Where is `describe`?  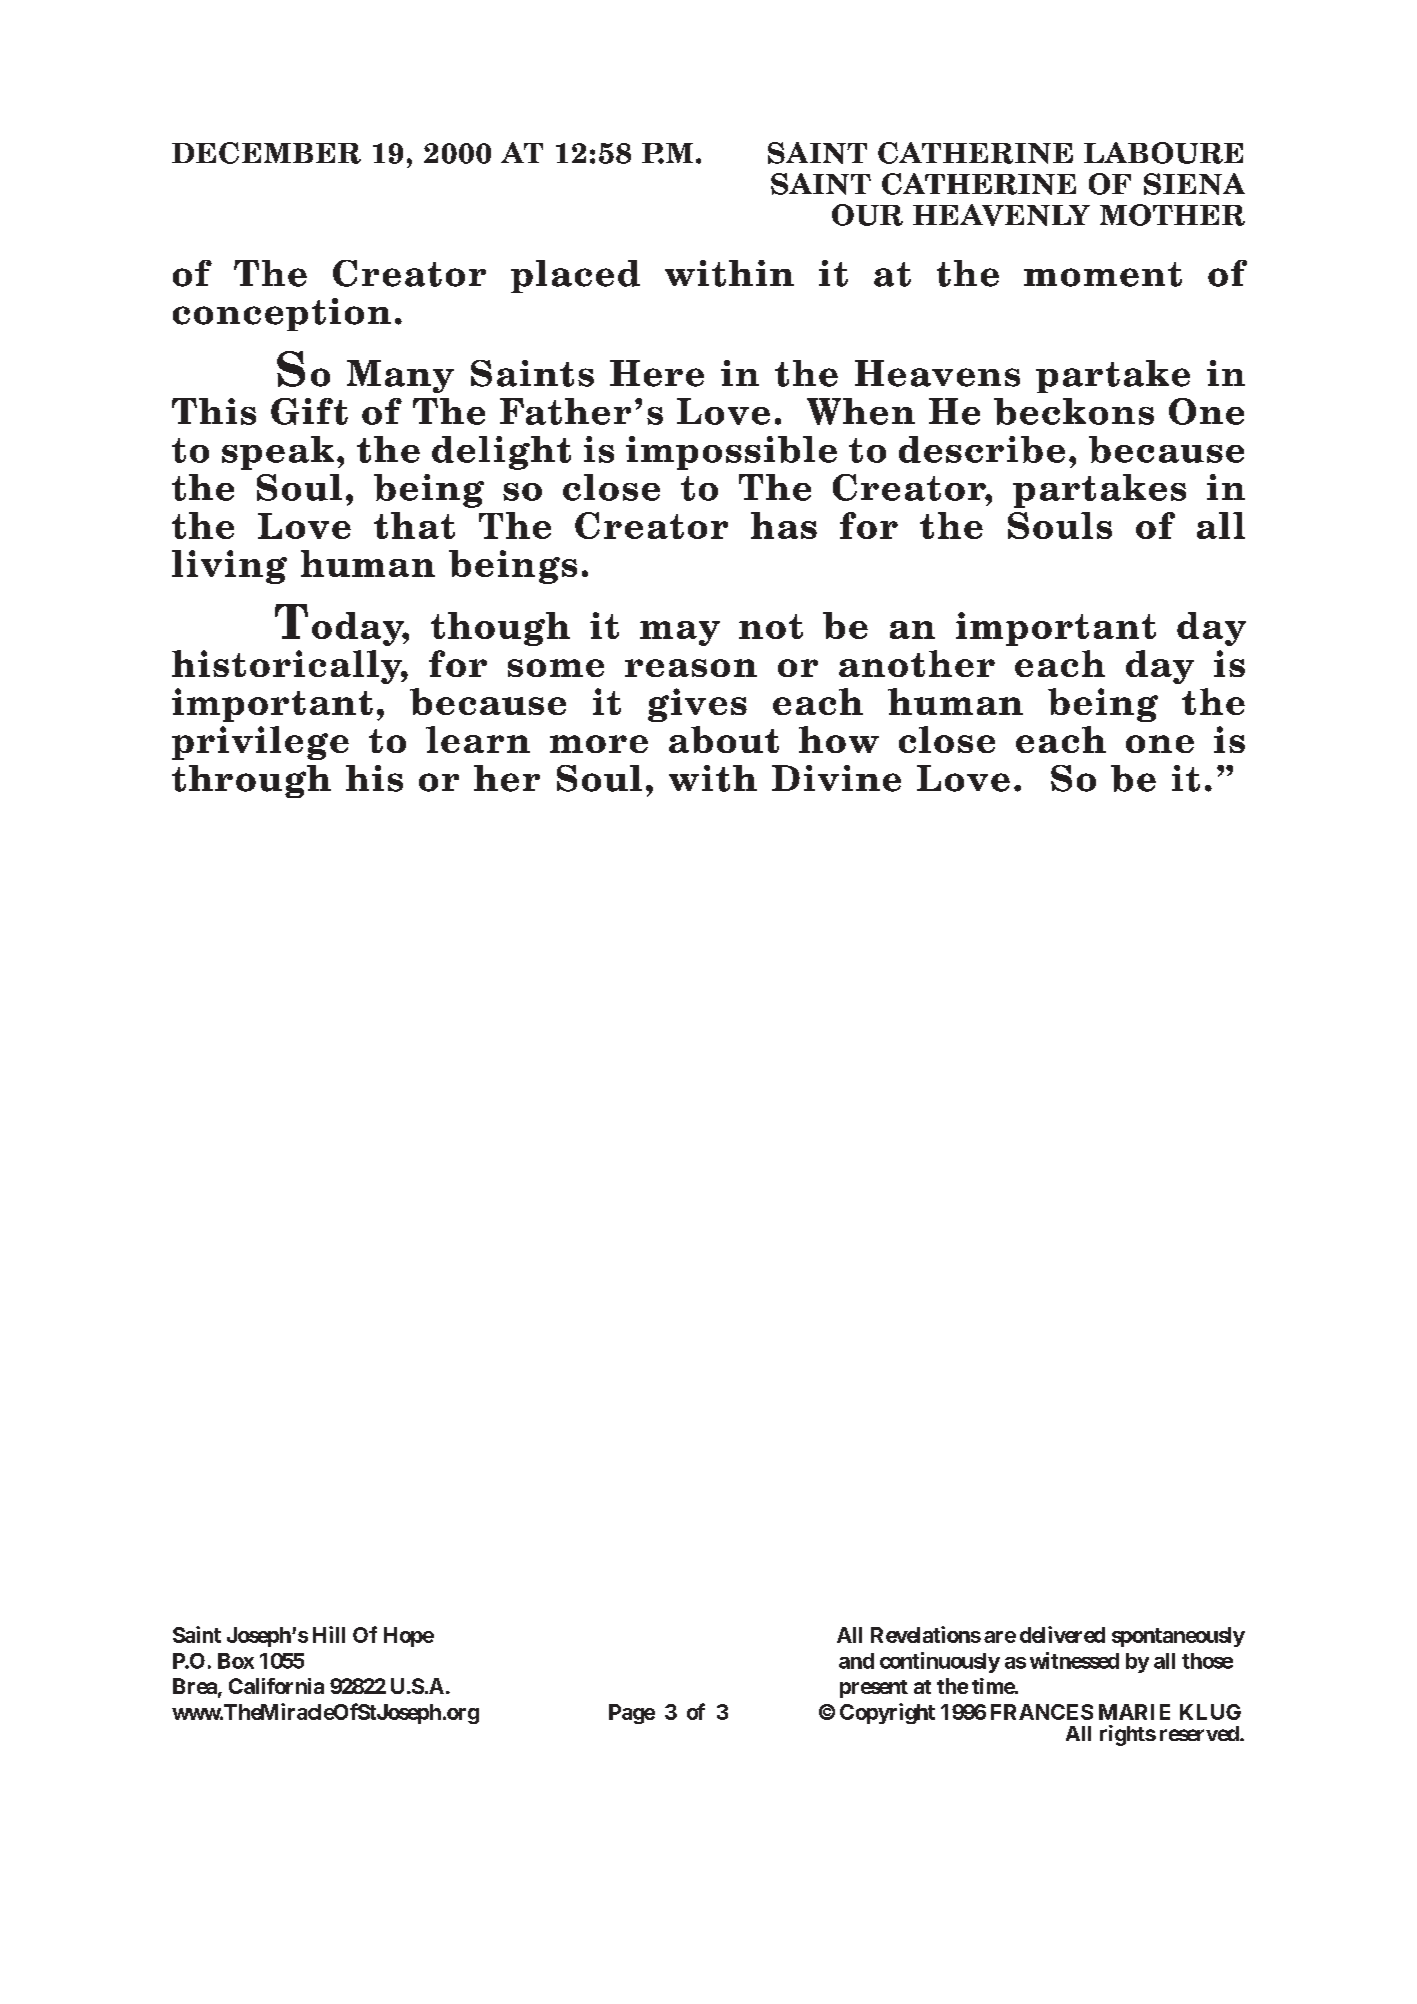
describe is located at coordinates (982, 449).
